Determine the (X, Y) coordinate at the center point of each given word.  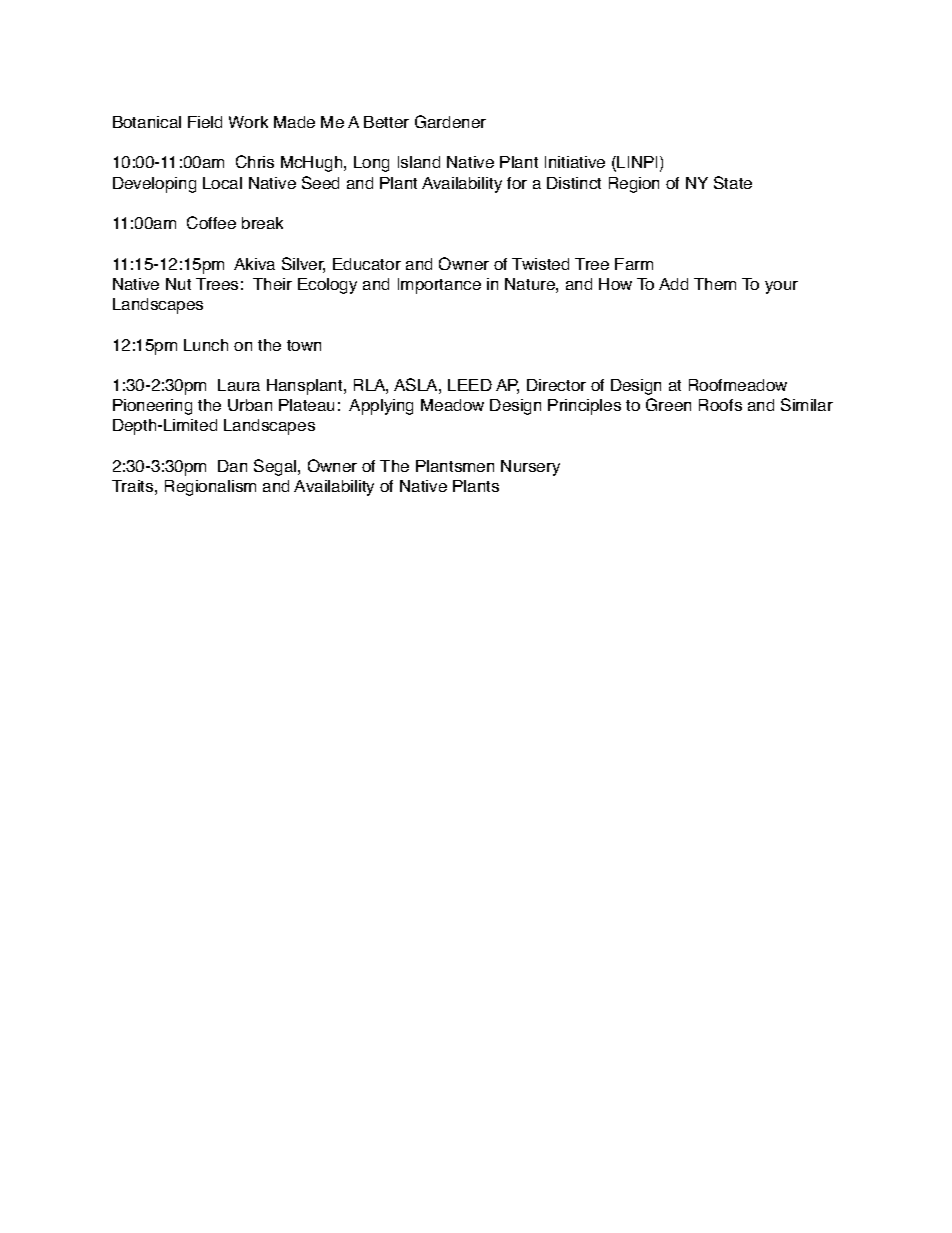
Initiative (575, 162)
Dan (232, 466)
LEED (470, 385)
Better (386, 122)
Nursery (530, 468)
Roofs (720, 405)
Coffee (211, 222)
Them (715, 284)
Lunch (206, 345)
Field (205, 122)
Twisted (540, 264)
